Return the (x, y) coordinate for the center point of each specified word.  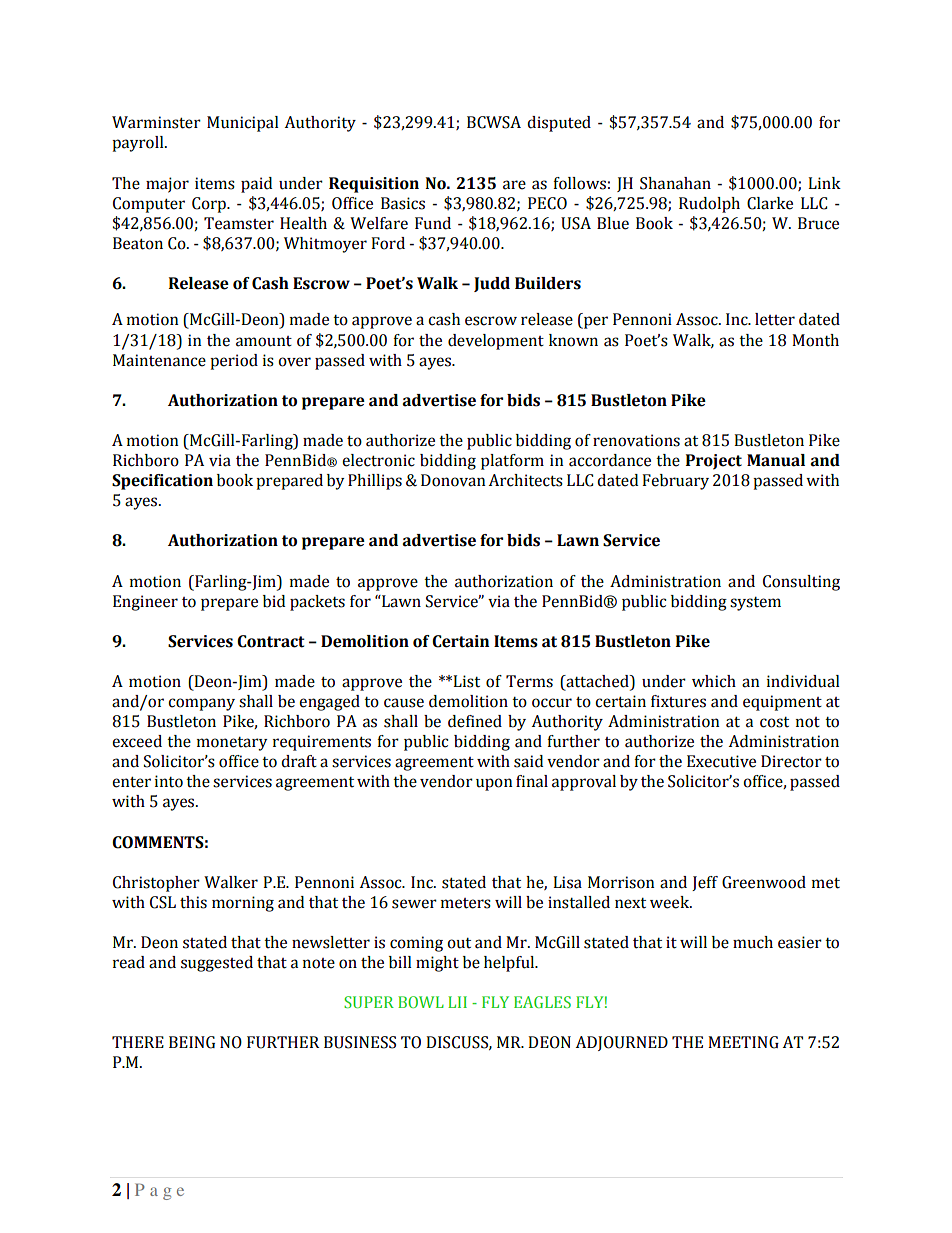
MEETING (743, 1042)
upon (494, 784)
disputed (559, 124)
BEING (192, 1042)
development (496, 342)
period (234, 362)
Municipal (243, 124)
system (755, 604)
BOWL (421, 1002)
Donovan (453, 480)
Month (815, 340)
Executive (721, 761)
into (169, 781)
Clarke (770, 203)
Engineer (145, 603)
